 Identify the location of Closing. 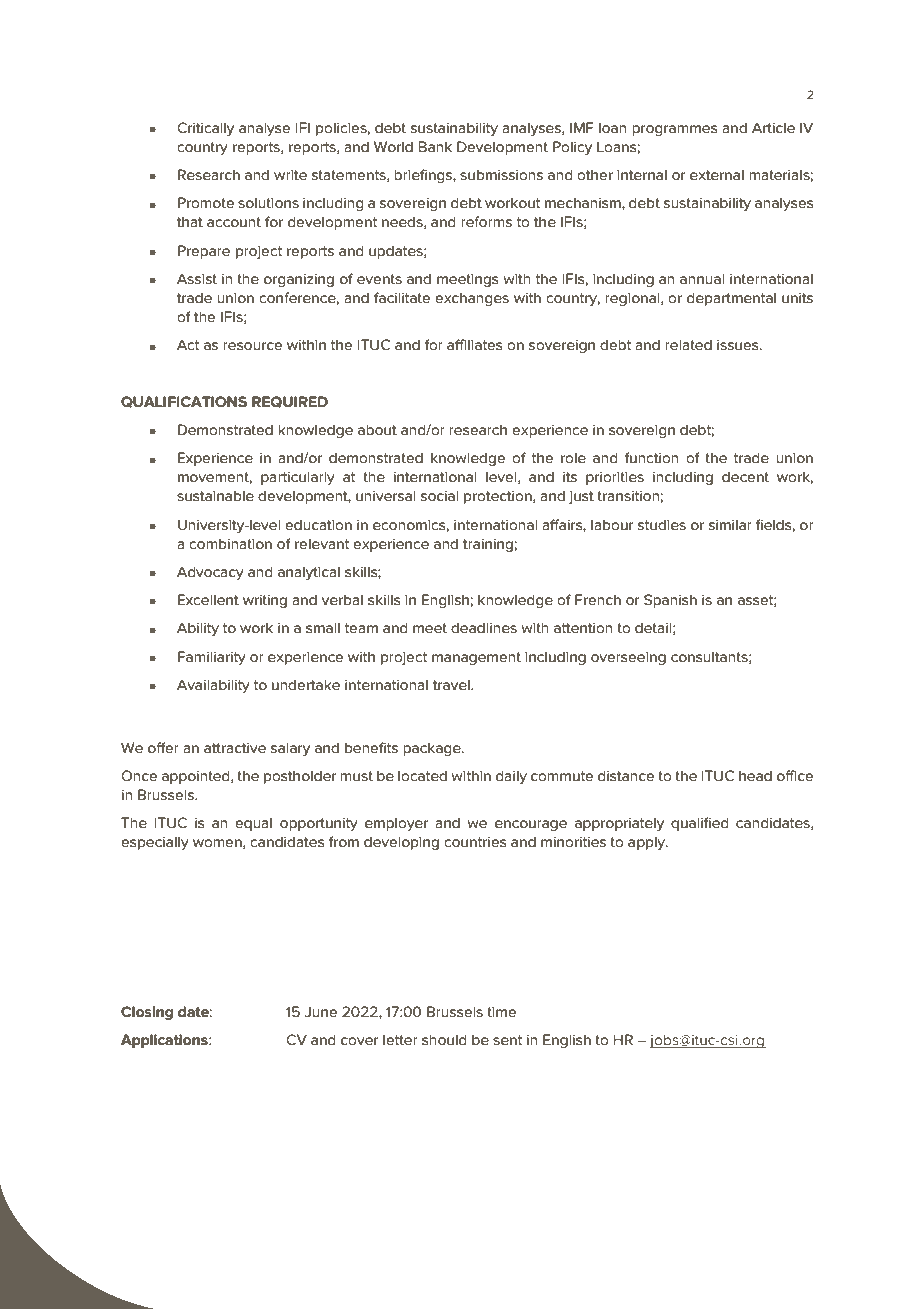
(147, 1013).
